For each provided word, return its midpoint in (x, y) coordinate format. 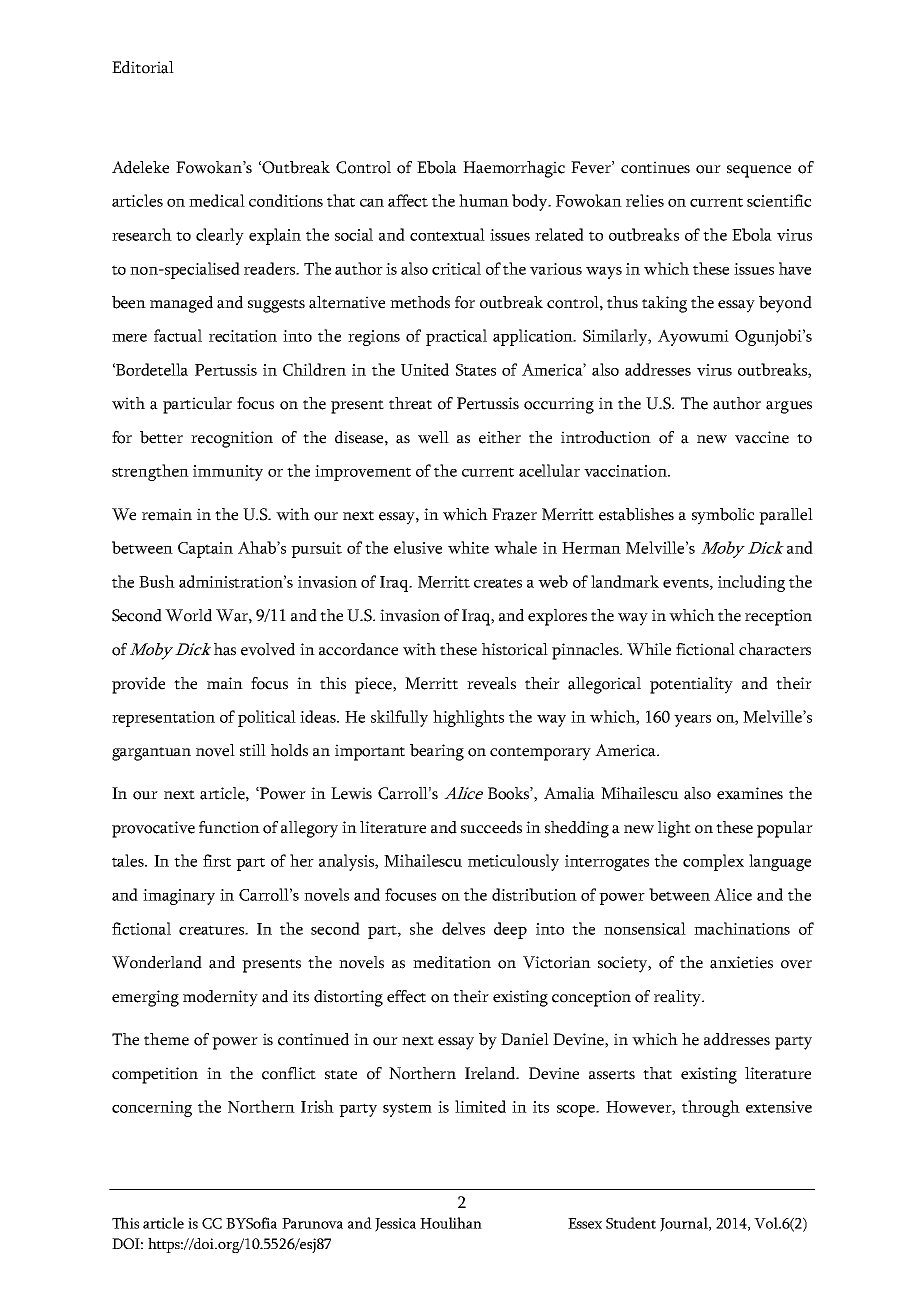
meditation (452, 962)
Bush (157, 581)
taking (664, 304)
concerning (152, 1109)
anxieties (741, 962)
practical (456, 337)
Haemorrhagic (514, 169)
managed (181, 304)
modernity (220, 998)
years (692, 721)
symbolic (723, 516)
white (468, 547)
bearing (437, 752)
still (253, 750)
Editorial (143, 67)
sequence (759, 171)
